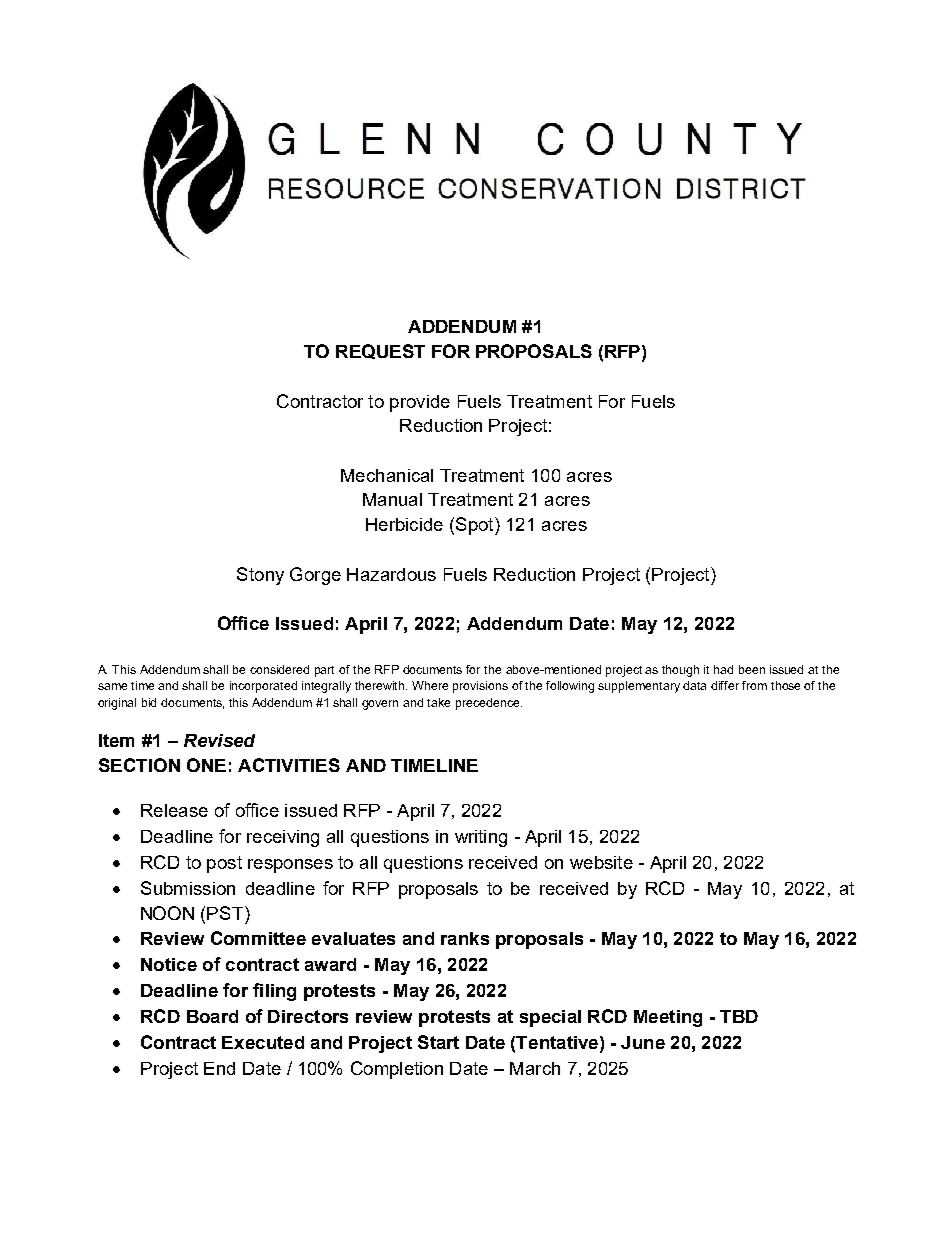 The width and height of the screenshot is (952, 1233). I want to click on REQUEST, so click(380, 351).
